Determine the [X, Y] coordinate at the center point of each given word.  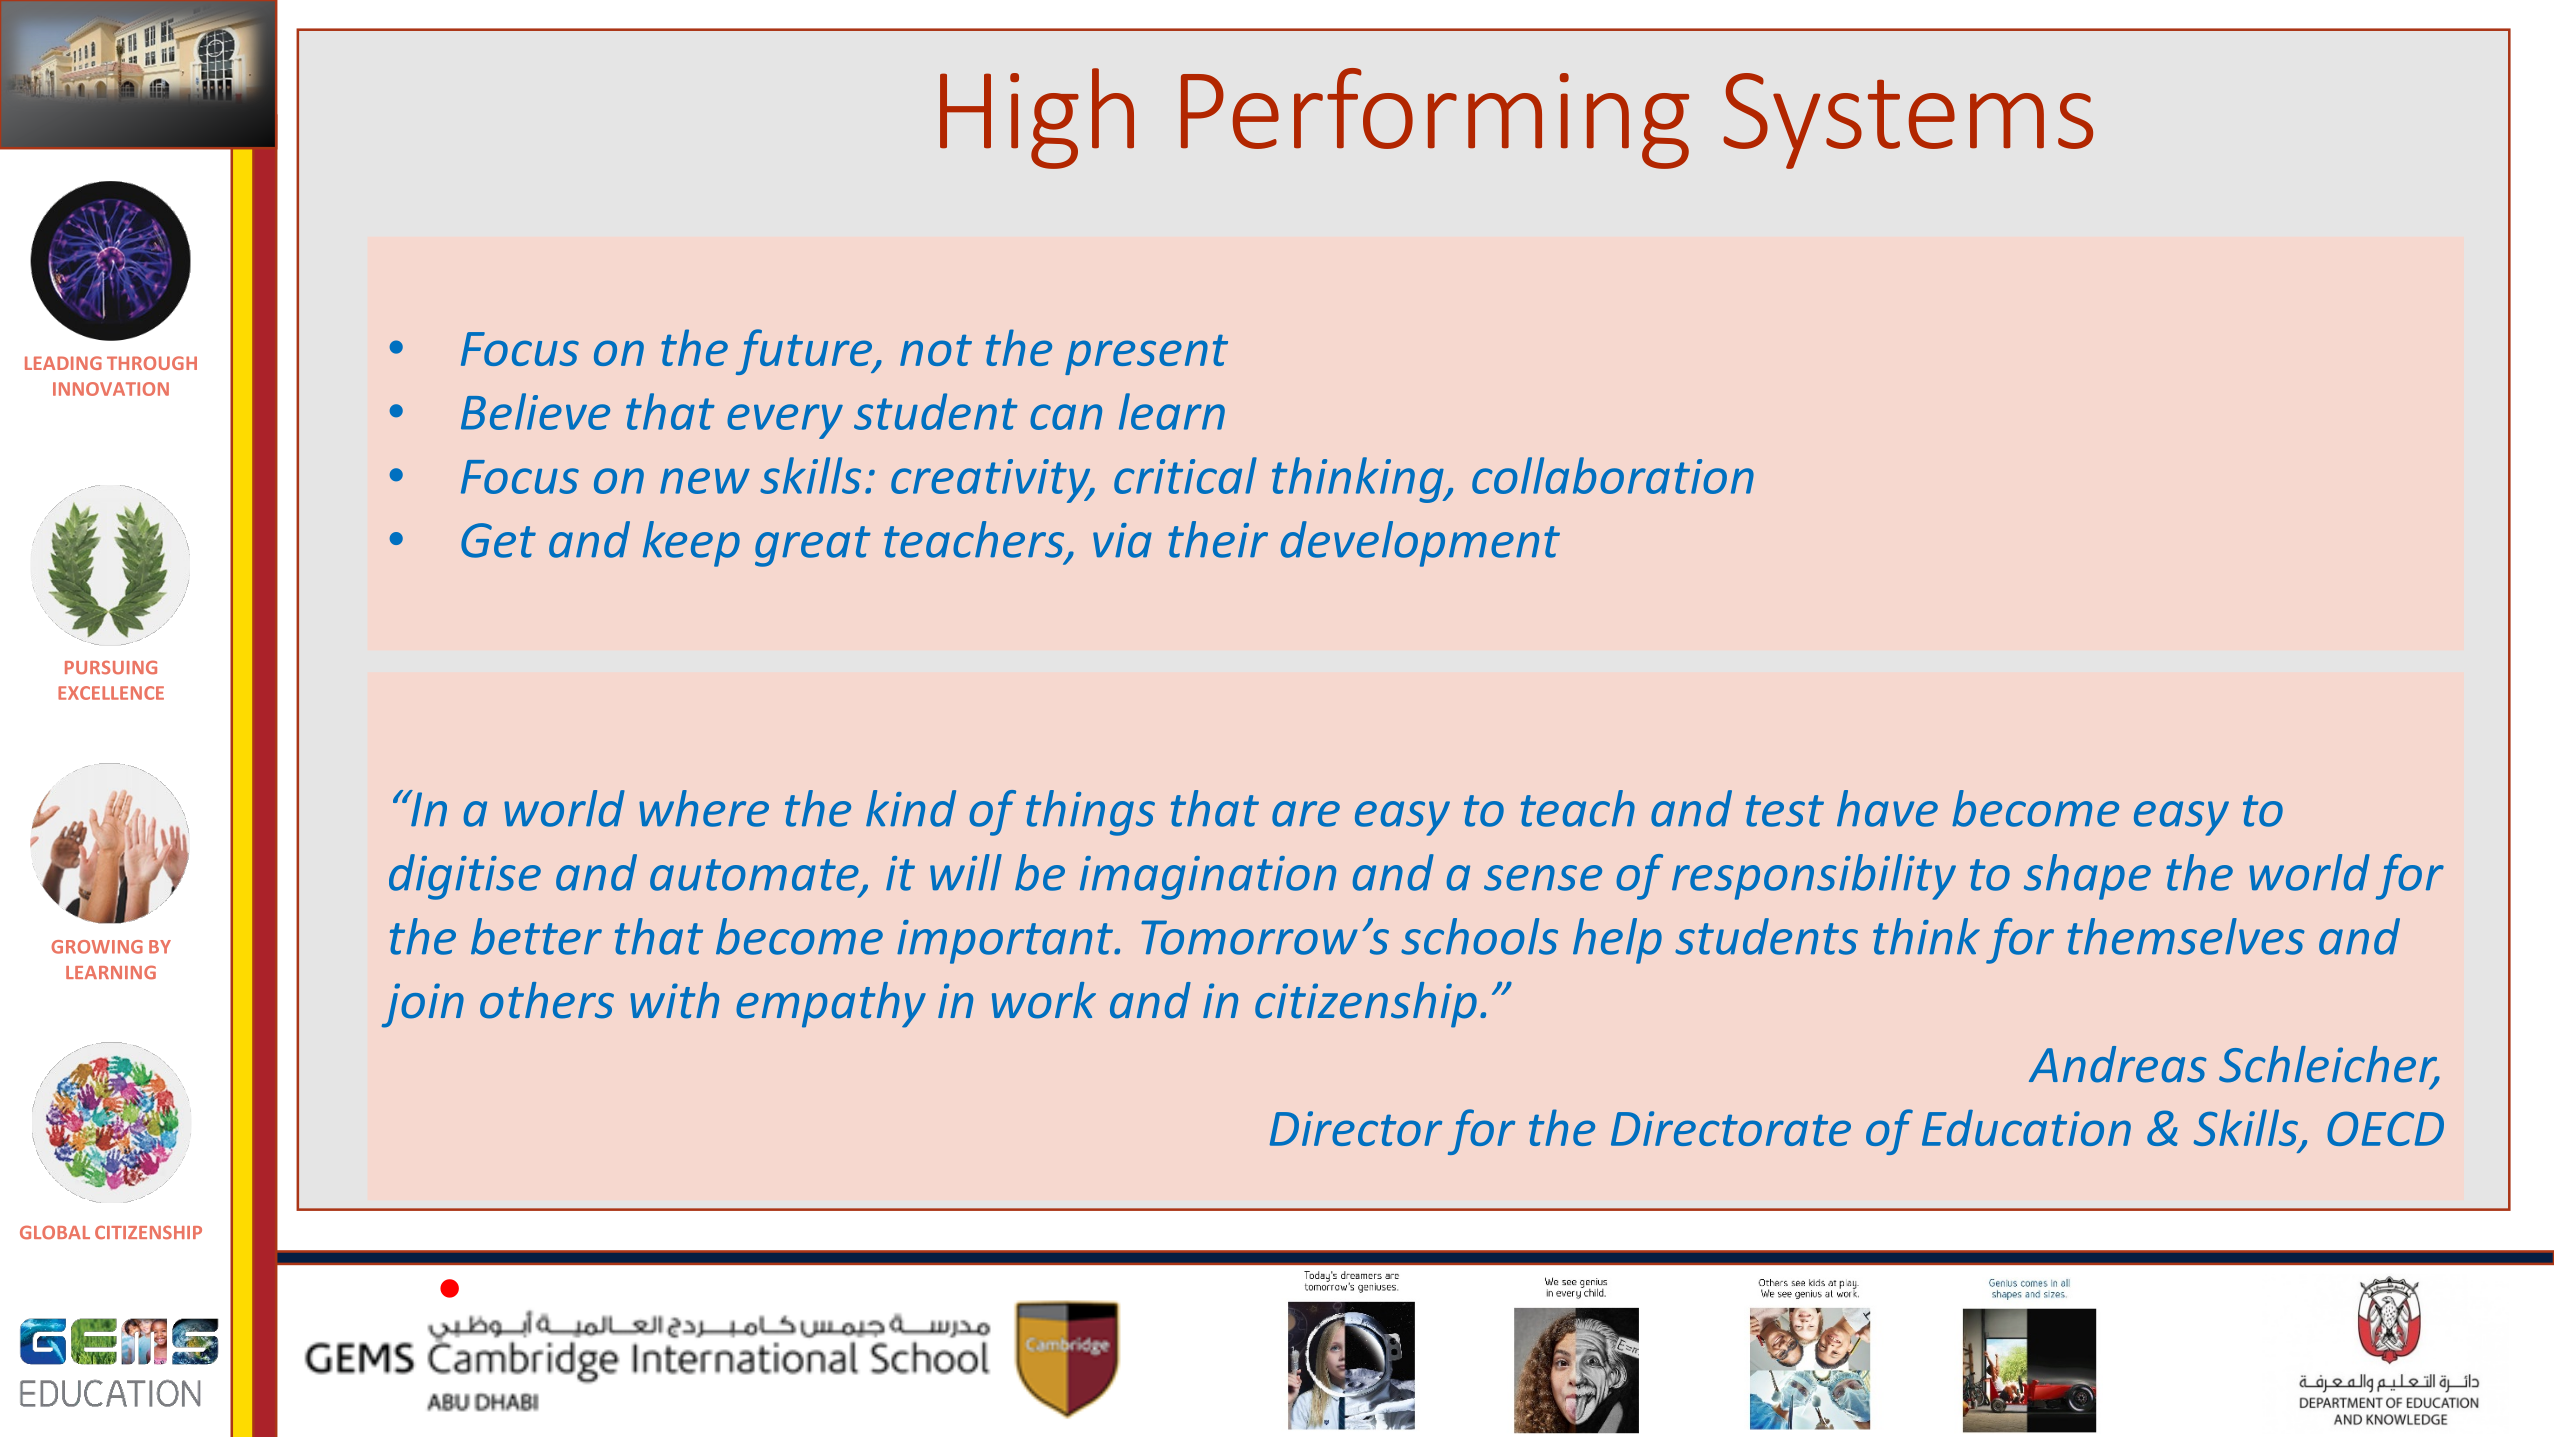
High [1037, 118]
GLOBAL [55, 1232]
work [1044, 1000]
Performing [1435, 118]
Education [2026, 1128]
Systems [1908, 121]
